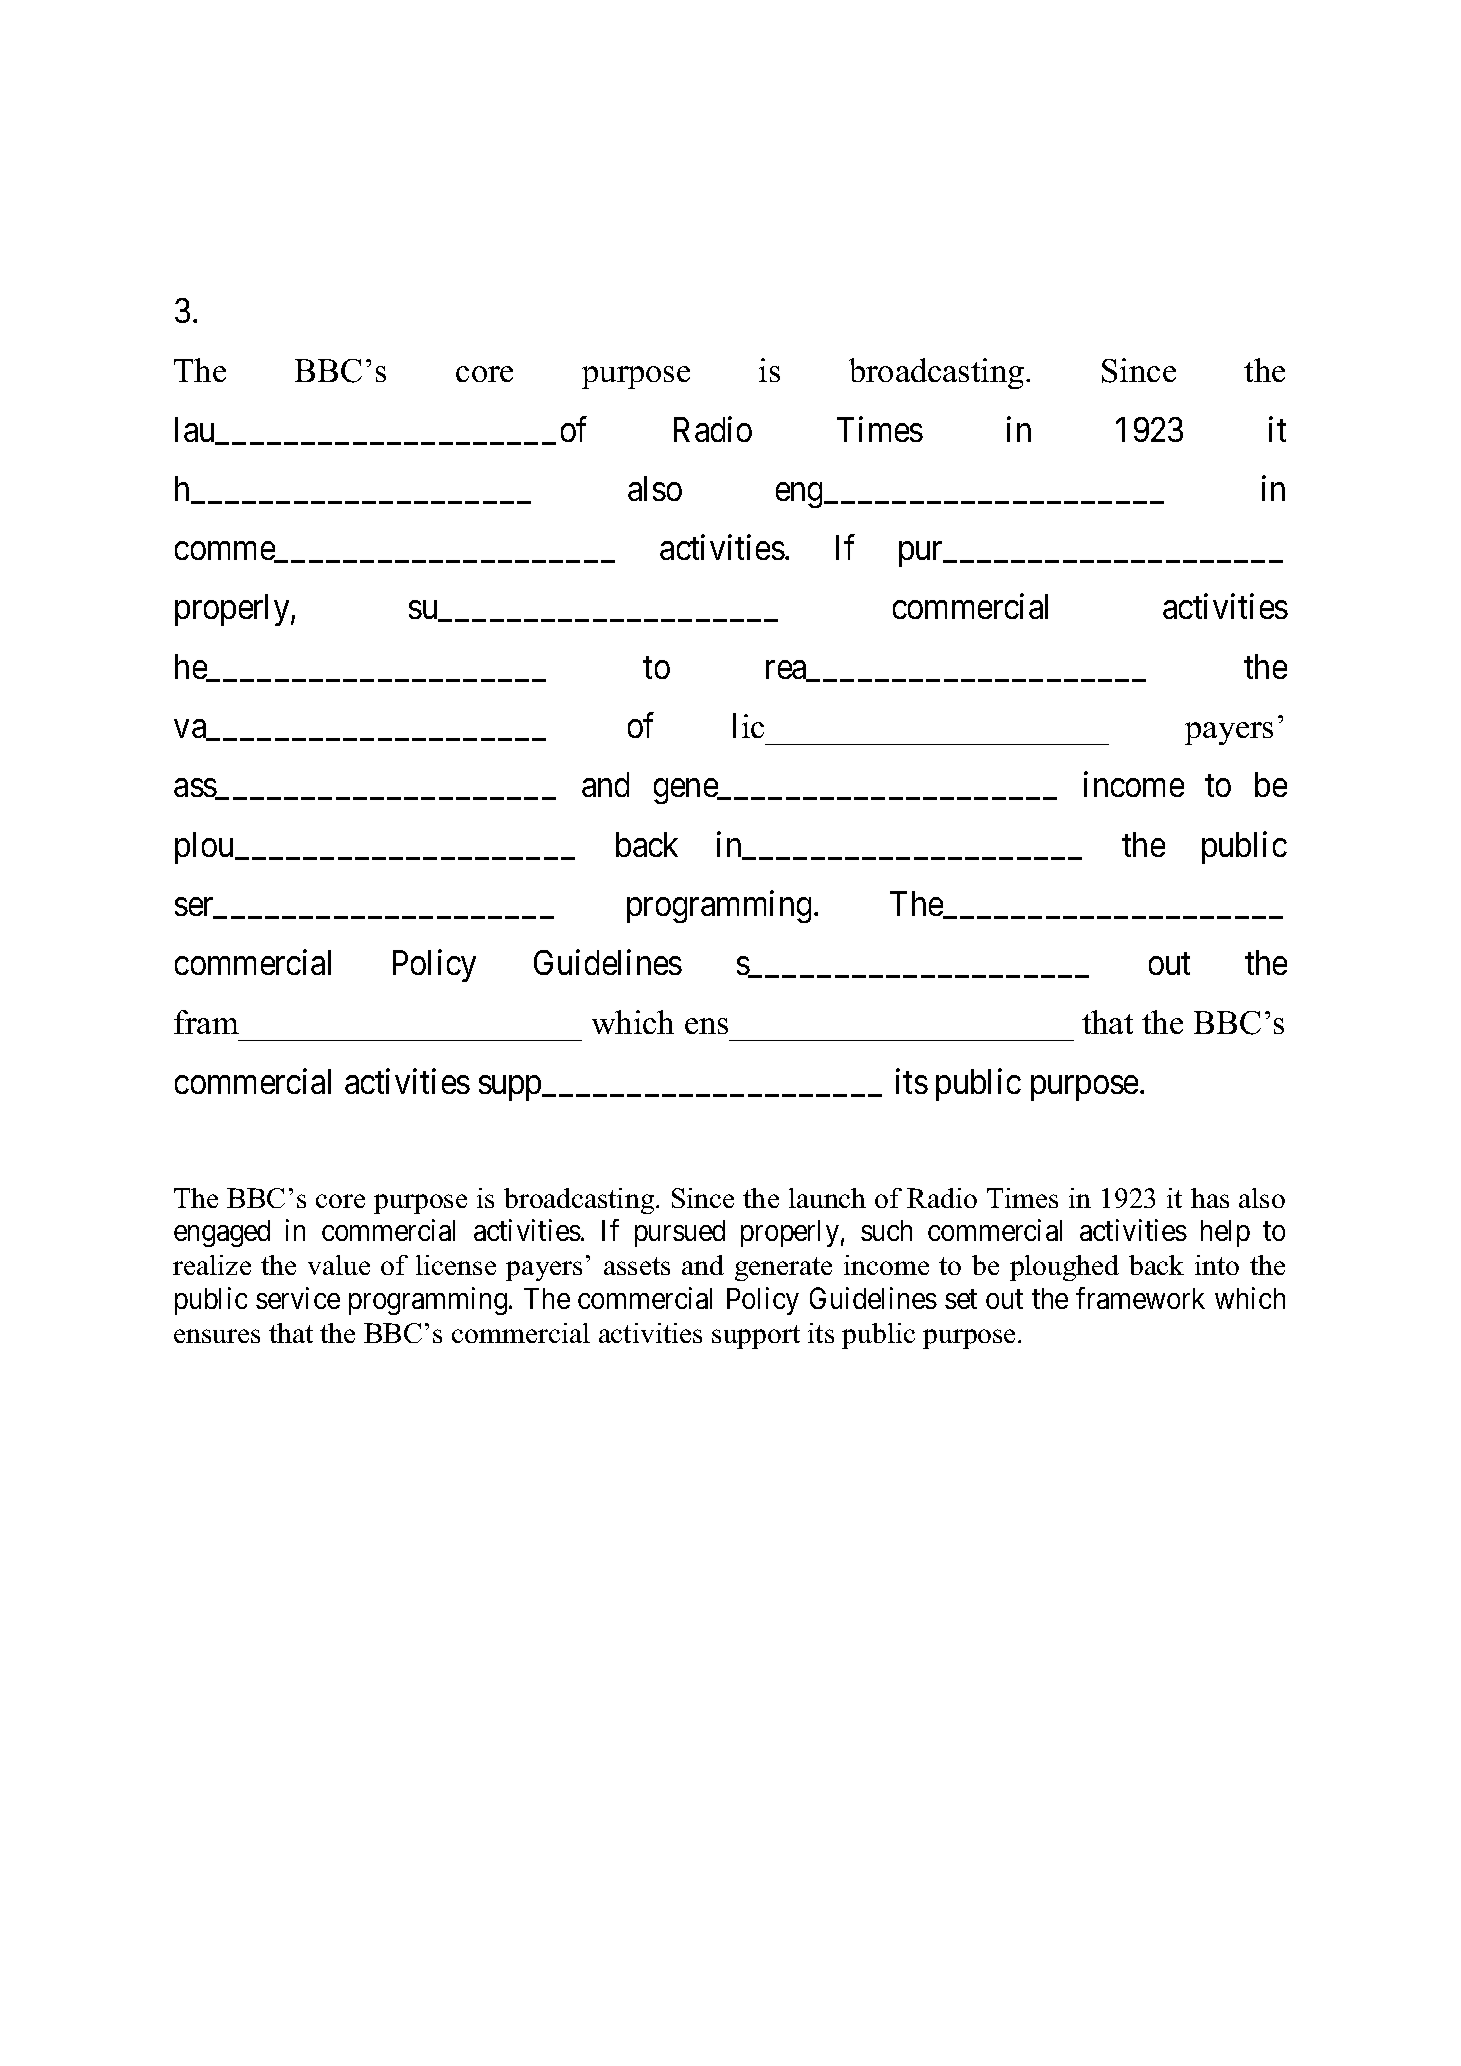 This screenshot has width=1461, height=2066. I want to click on help, so click(1225, 1233).
